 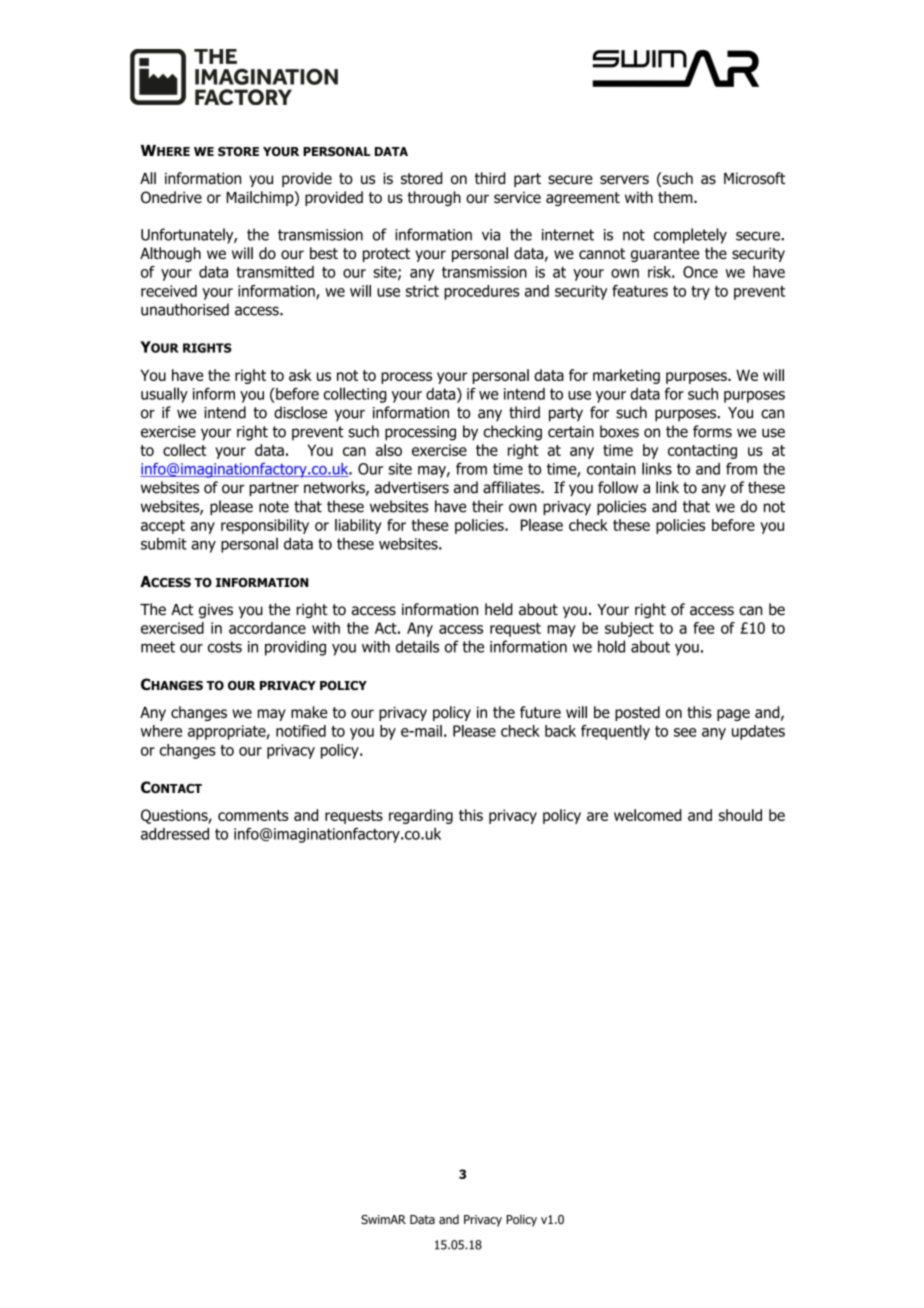 I want to click on welcomed, so click(x=648, y=815).
